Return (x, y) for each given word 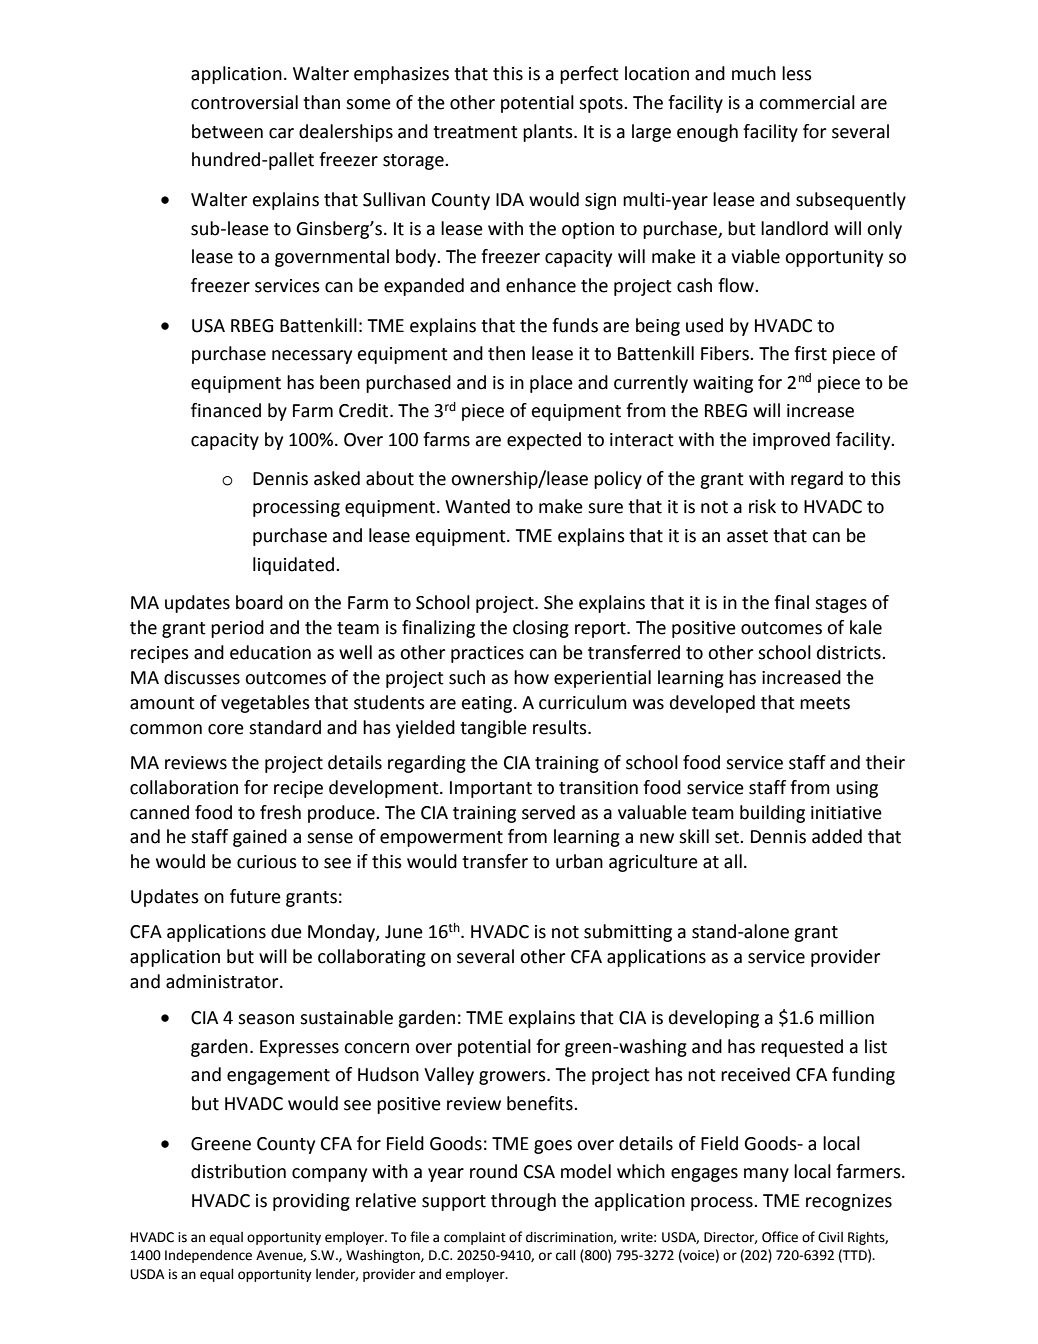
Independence (208, 1256)
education (270, 652)
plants (549, 133)
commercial (807, 102)
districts (850, 652)
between (227, 131)
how (531, 677)
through (523, 1202)
